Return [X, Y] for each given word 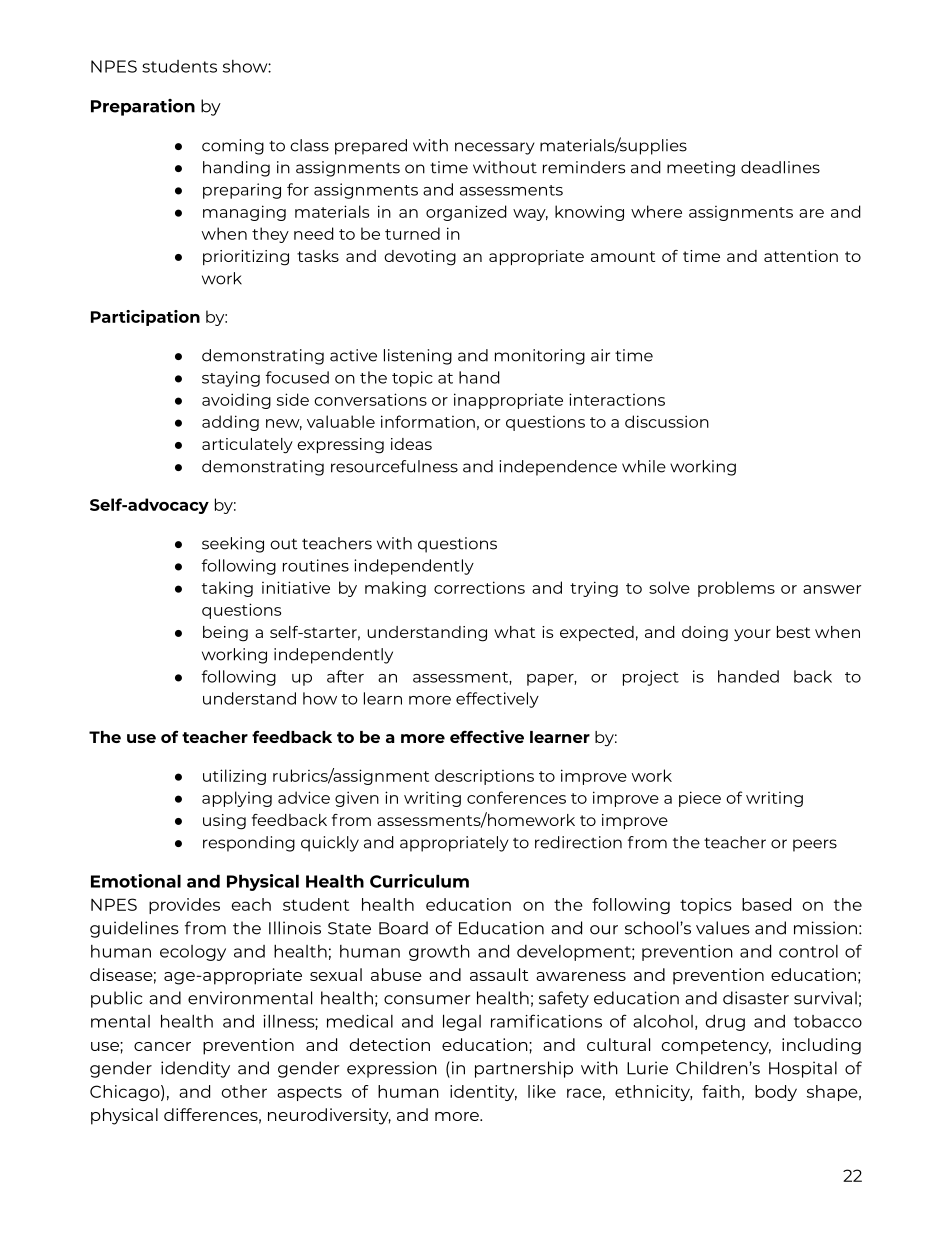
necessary [495, 148]
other [244, 1091]
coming [233, 147]
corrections [479, 587]
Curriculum [419, 881]
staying [231, 379]
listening [418, 357]
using [224, 822]
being [225, 634]
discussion [667, 421]
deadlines [780, 167]
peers [815, 845]
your [752, 635]
